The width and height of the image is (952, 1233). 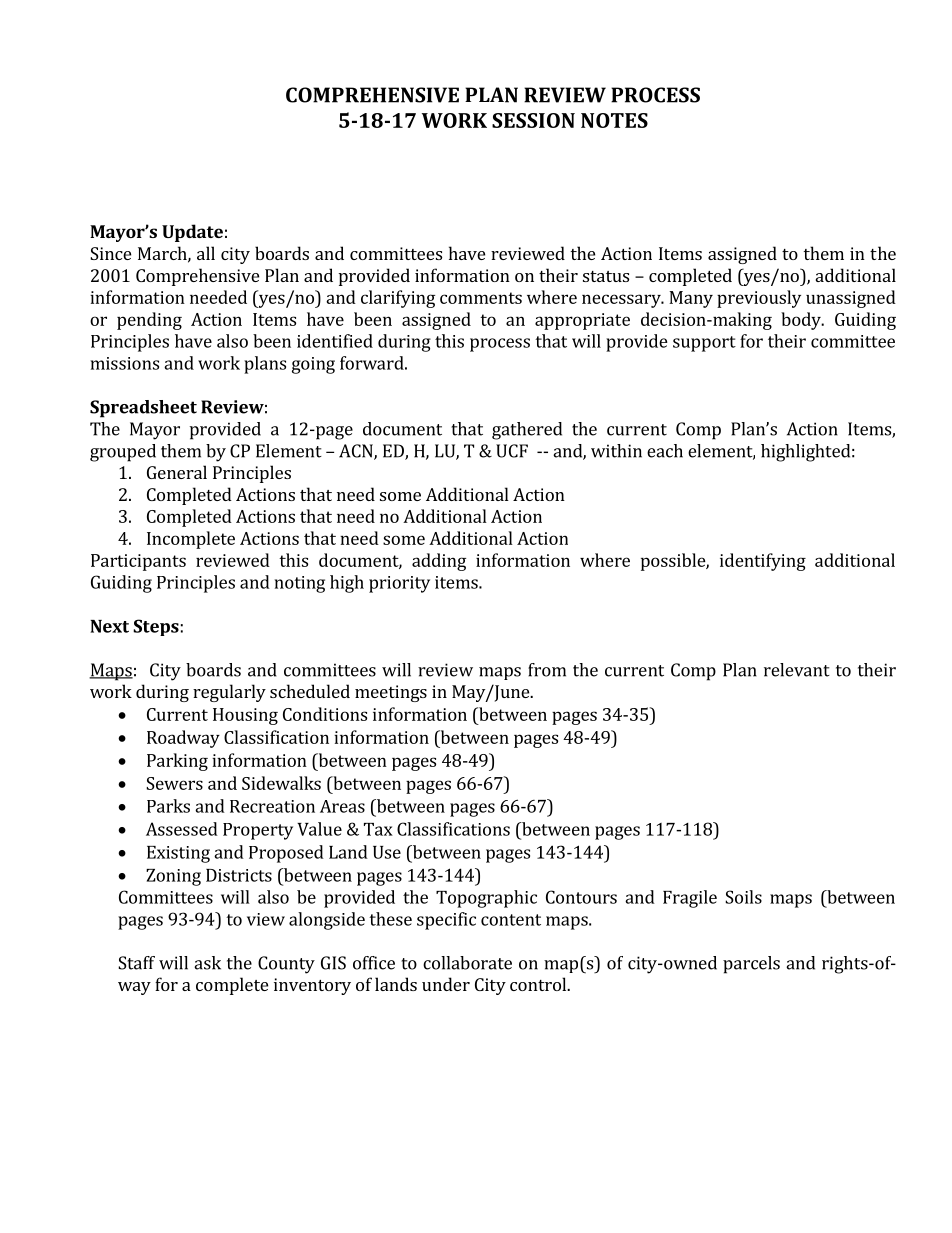 What do you see at coordinates (797, 670) in the image?
I see `relevant` at bounding box center [797, 670].
